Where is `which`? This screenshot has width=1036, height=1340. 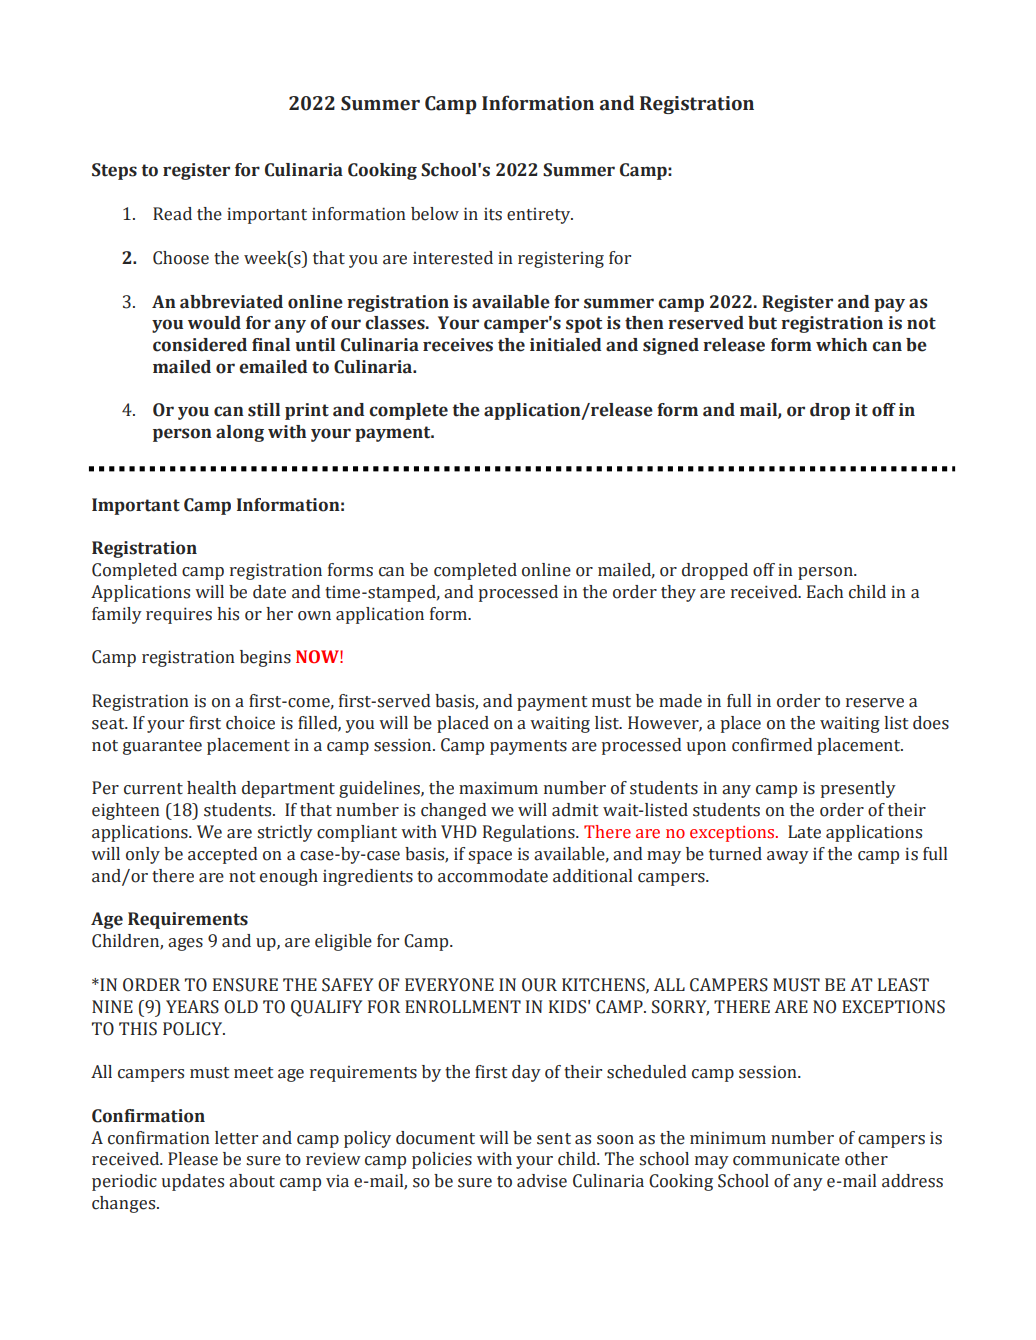
which is located at coordinates (841, 345).
